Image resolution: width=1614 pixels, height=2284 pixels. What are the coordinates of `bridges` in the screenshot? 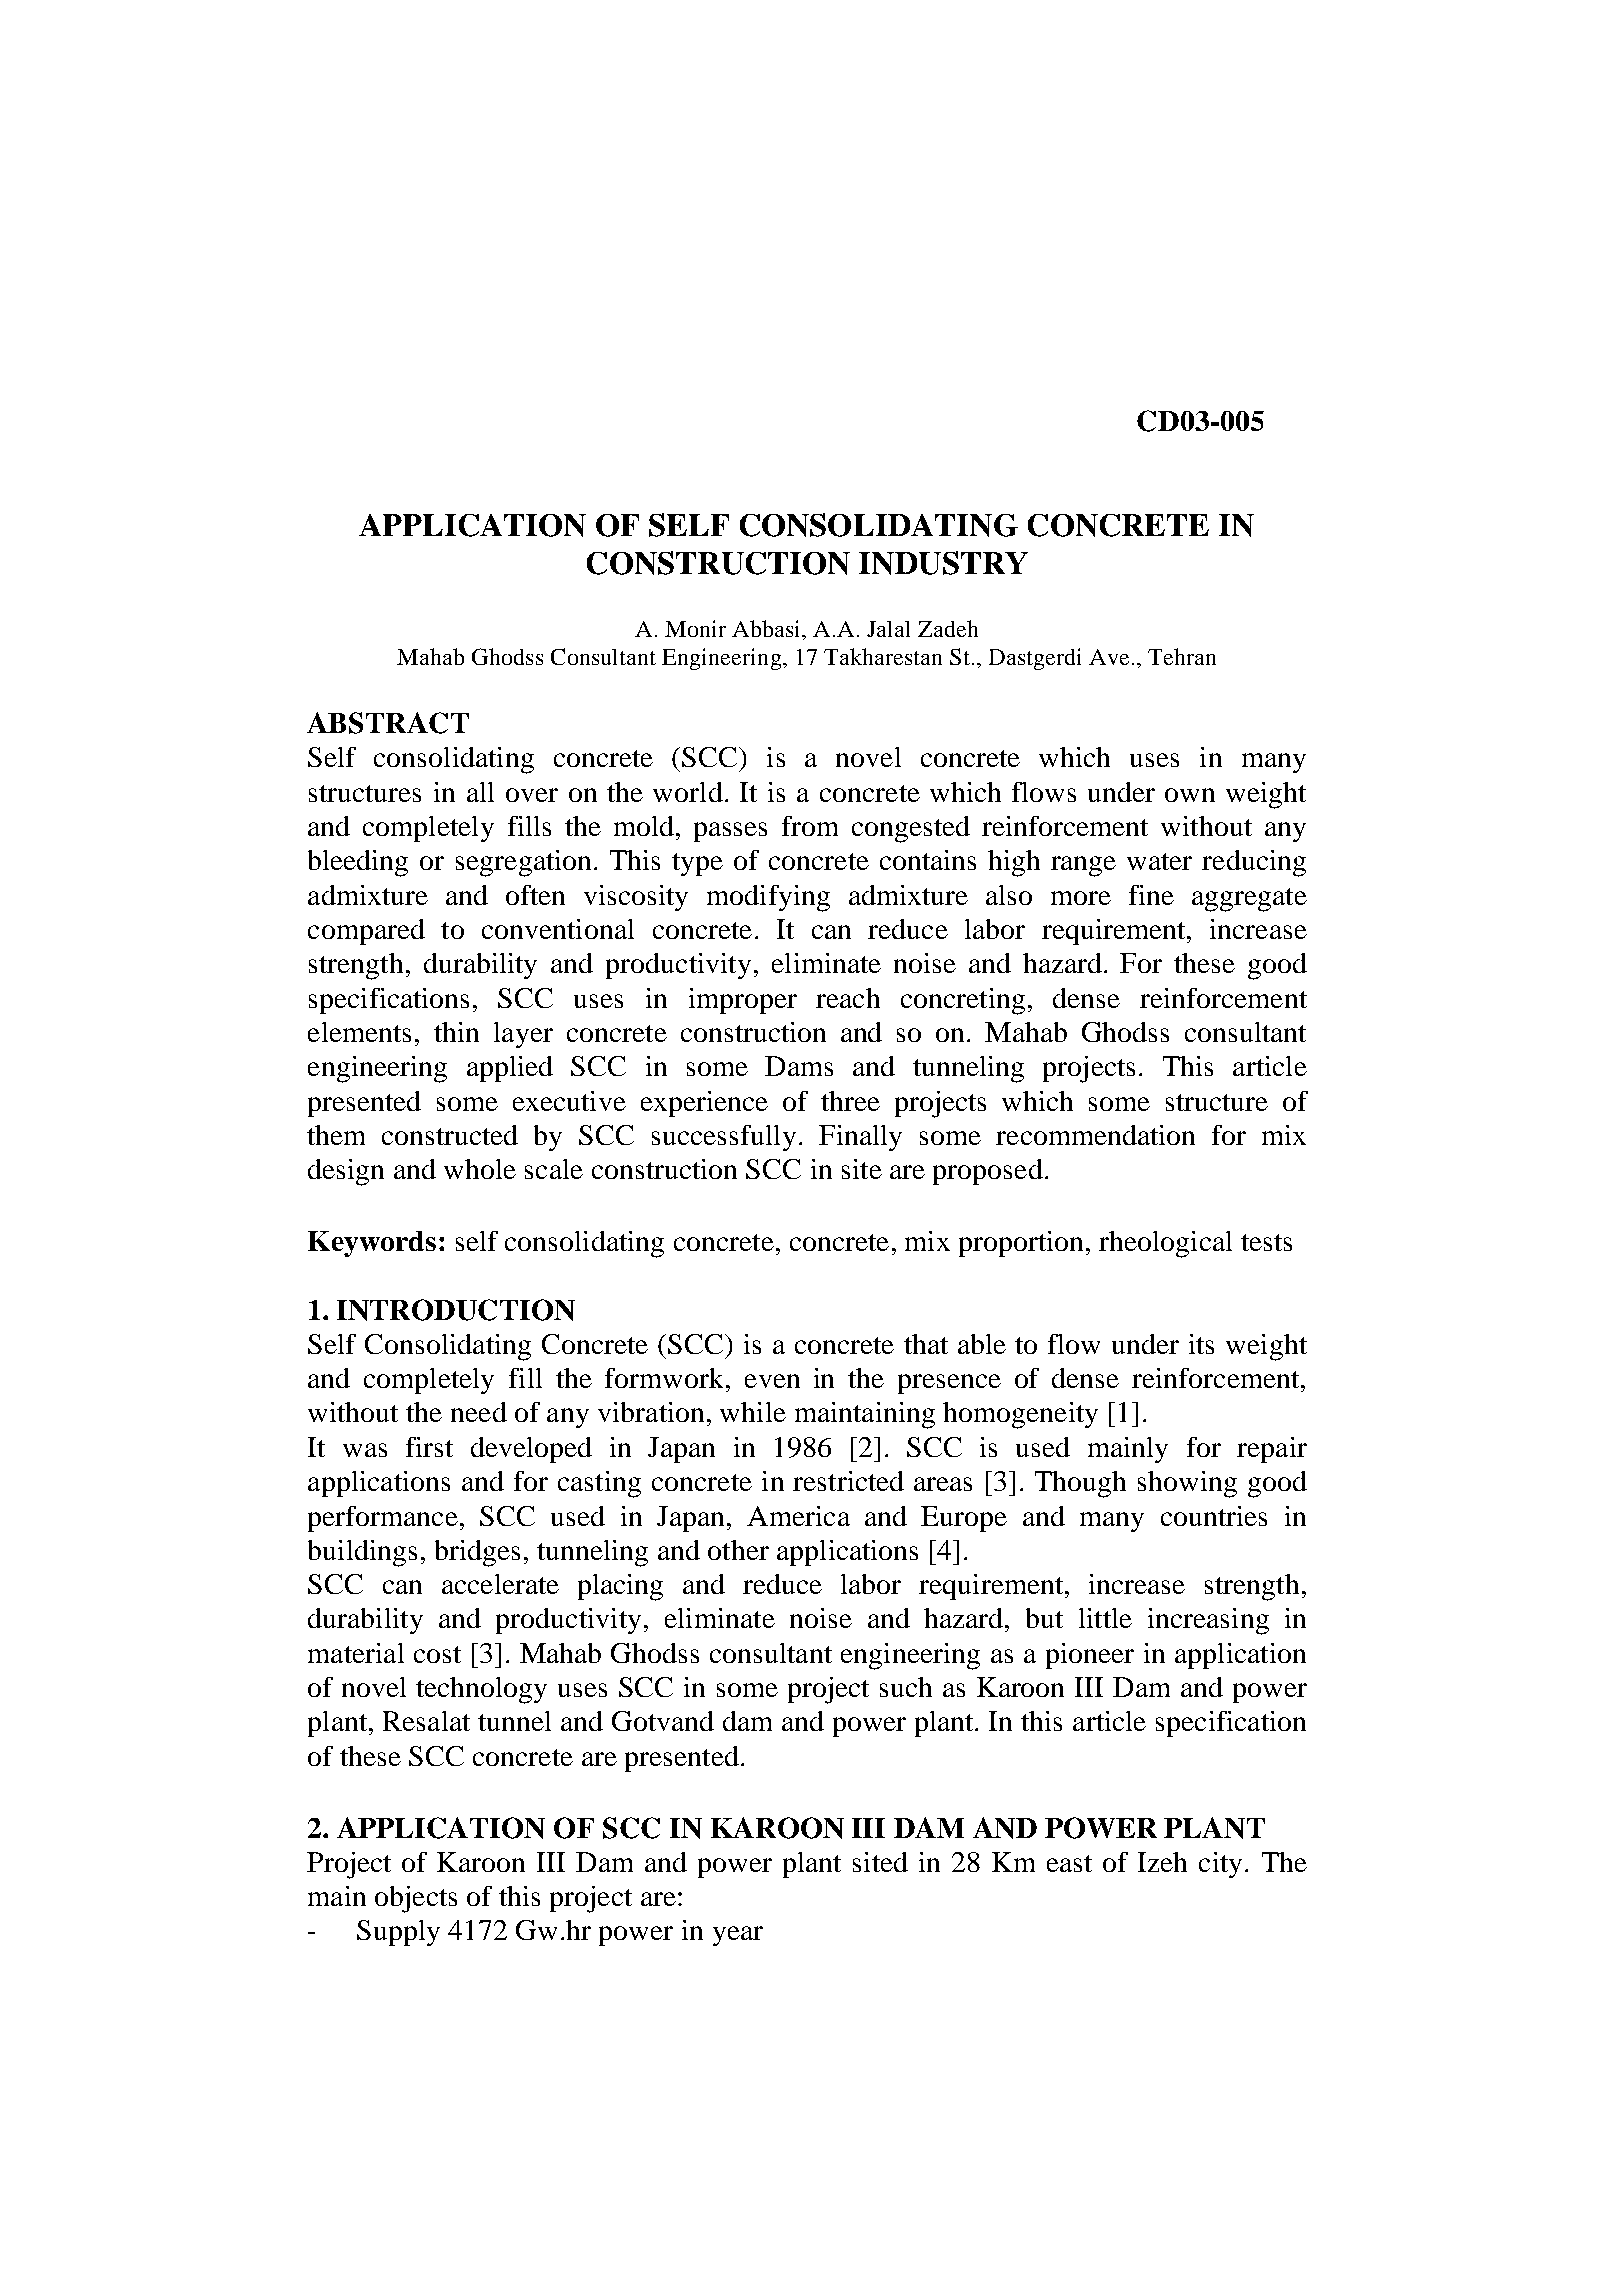 It's located at (477, 1553).
